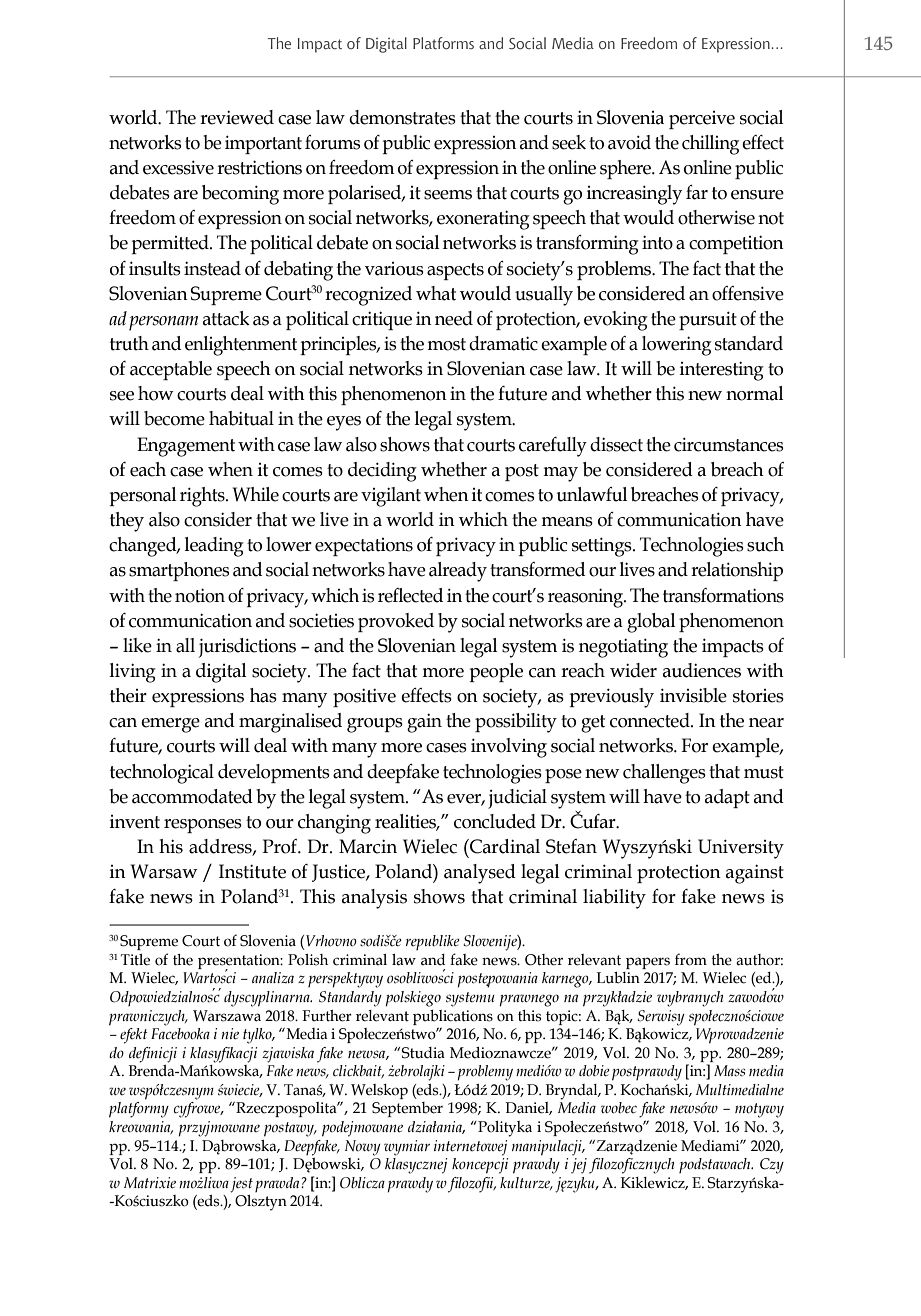  Describe the element at coordinates (723, 595) in the image. I see `transformations` at that location.
